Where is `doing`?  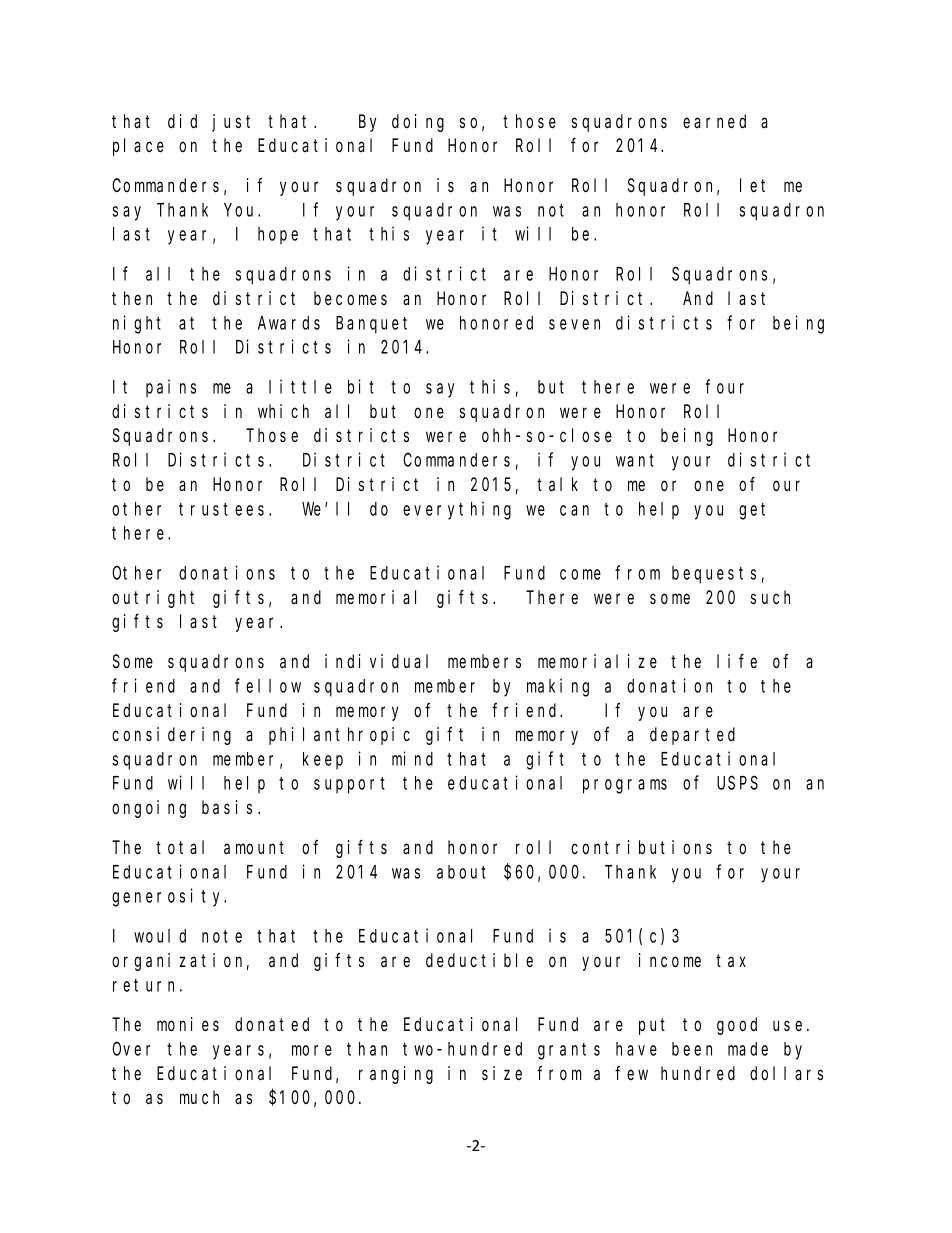 doing is located at coordinates (418, 123).
